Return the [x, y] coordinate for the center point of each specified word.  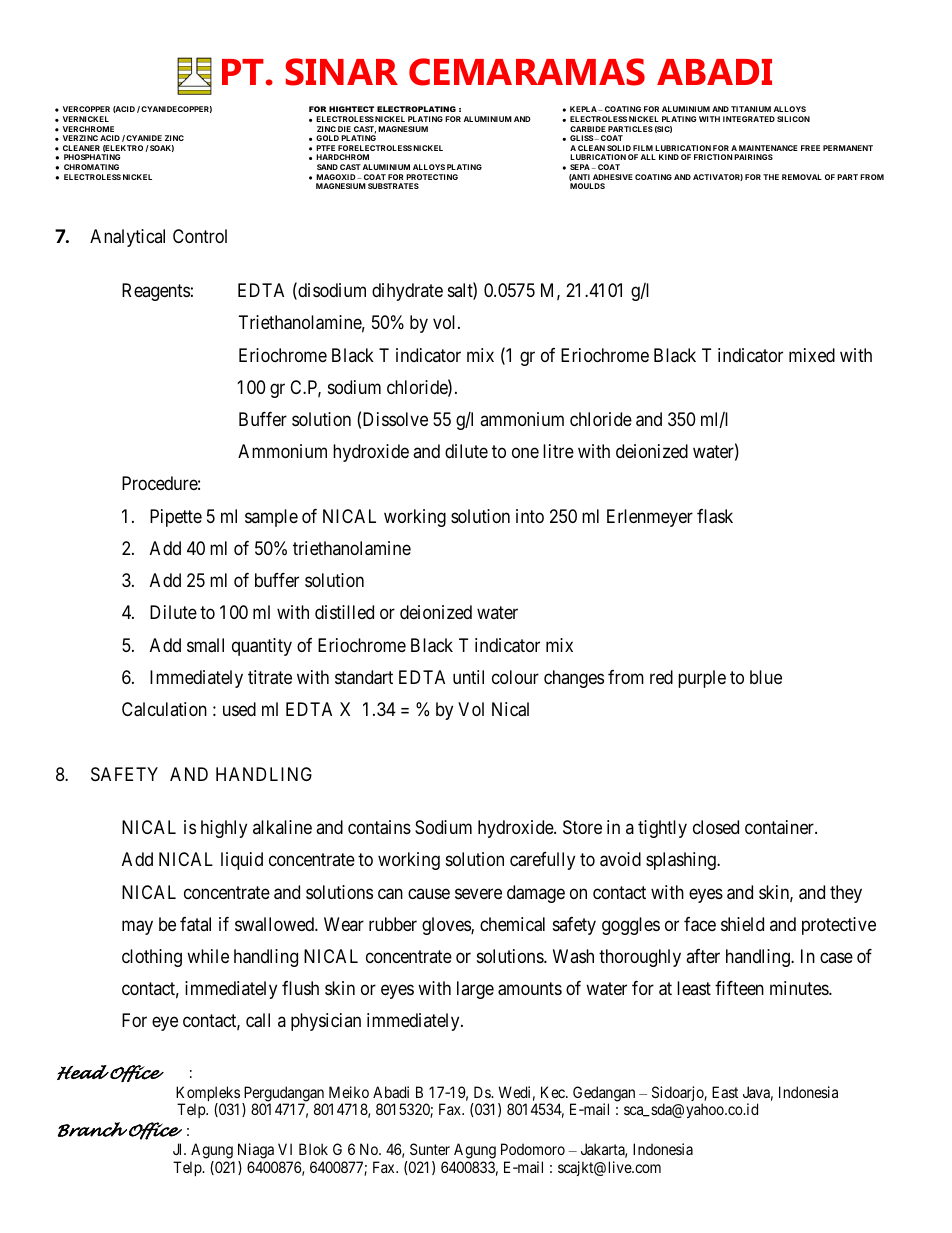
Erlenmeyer [650, 518]
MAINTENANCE [768, 148]
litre [558, 451]
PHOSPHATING [92, 157]
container [780, 827]
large [475, 990]
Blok [313, 1149]
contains [379, 827]
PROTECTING [432, 177]
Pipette [176, 518]
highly [224, 829]
